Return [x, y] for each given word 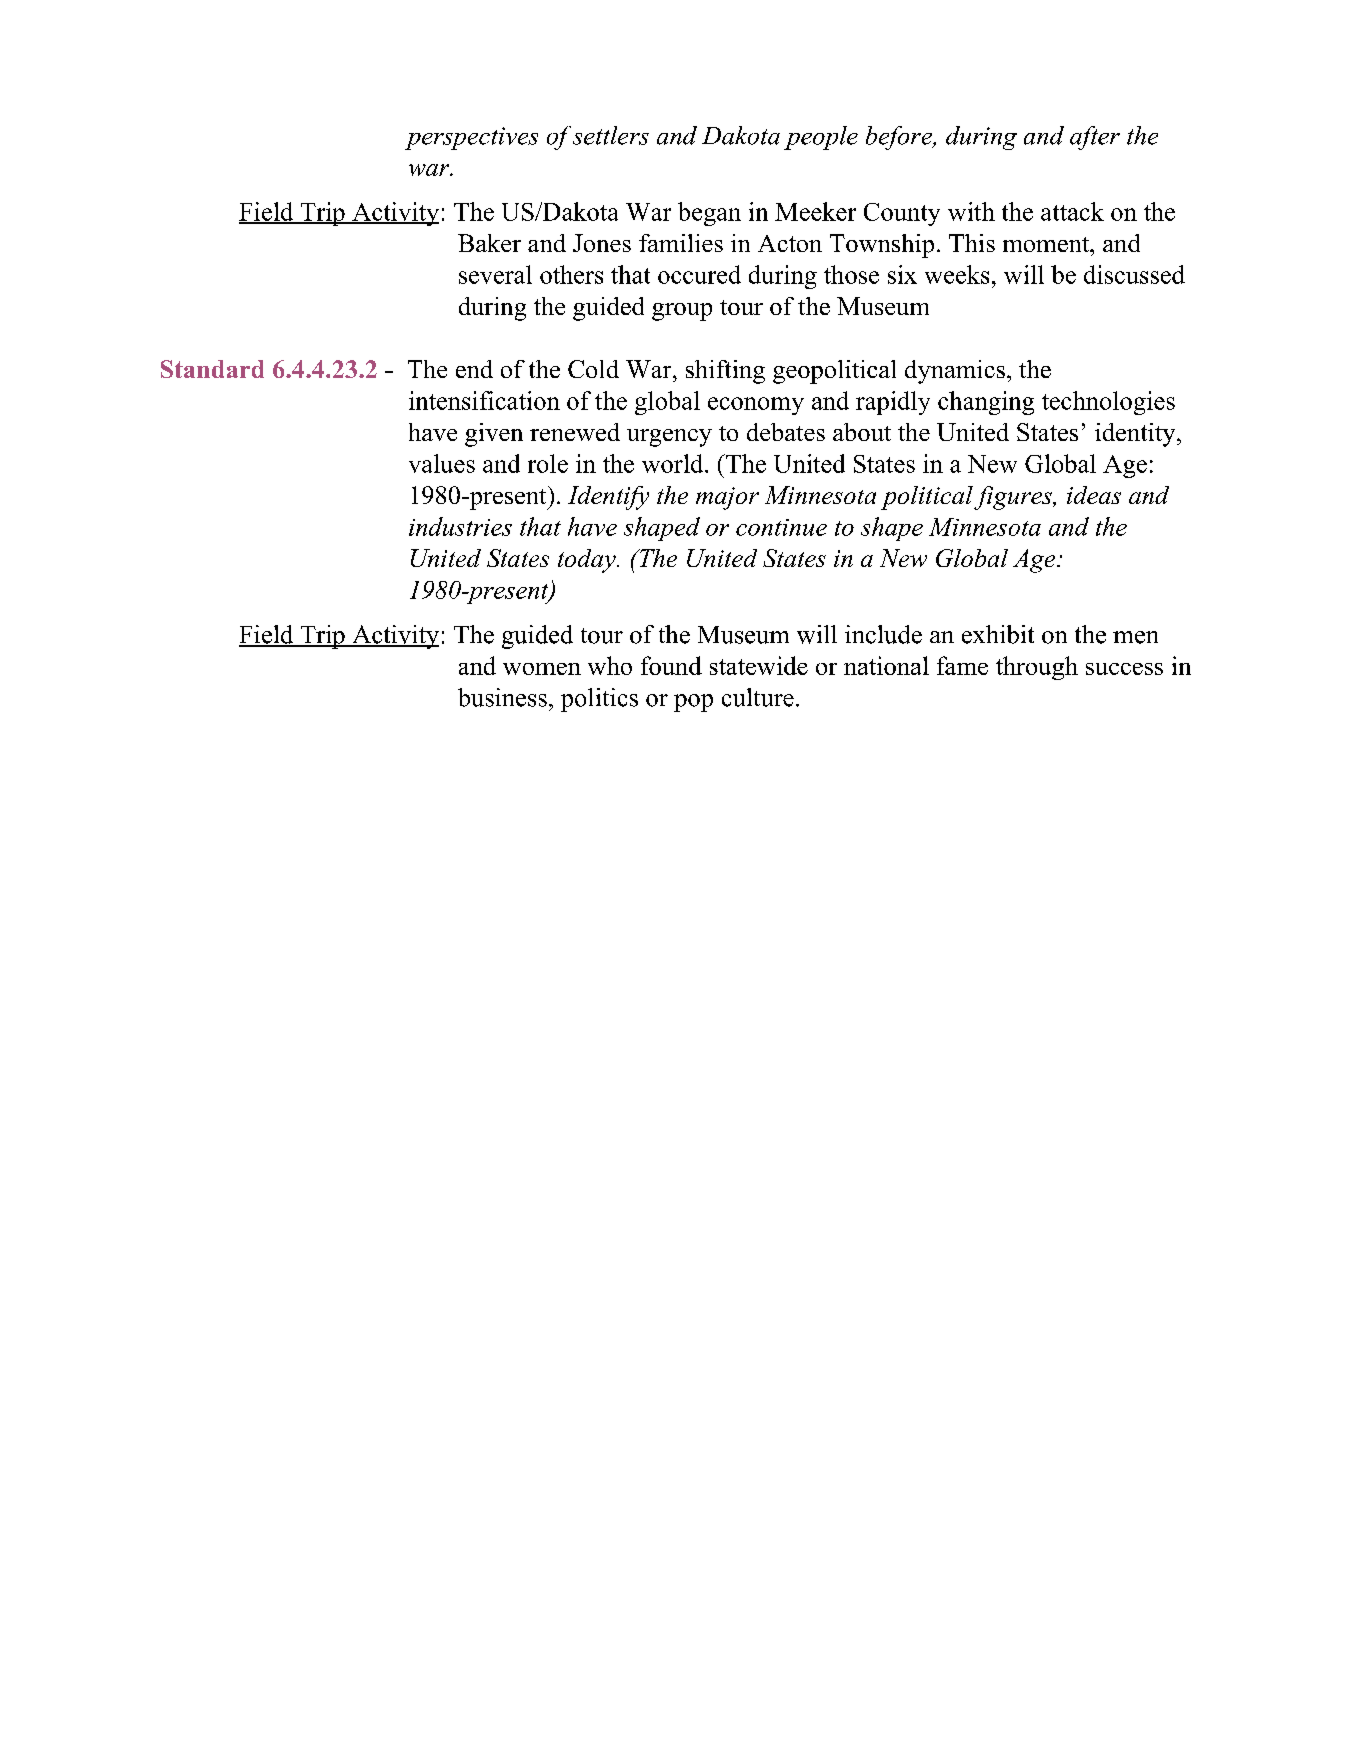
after [1095, 138]
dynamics [955, 372]
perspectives [471, 138]
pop [693, 703]
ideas [1094, 495]
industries [460, 526]
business [502, 697]
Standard [212, 369]
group [682, 312]
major [727, 498]
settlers [611, 135]
